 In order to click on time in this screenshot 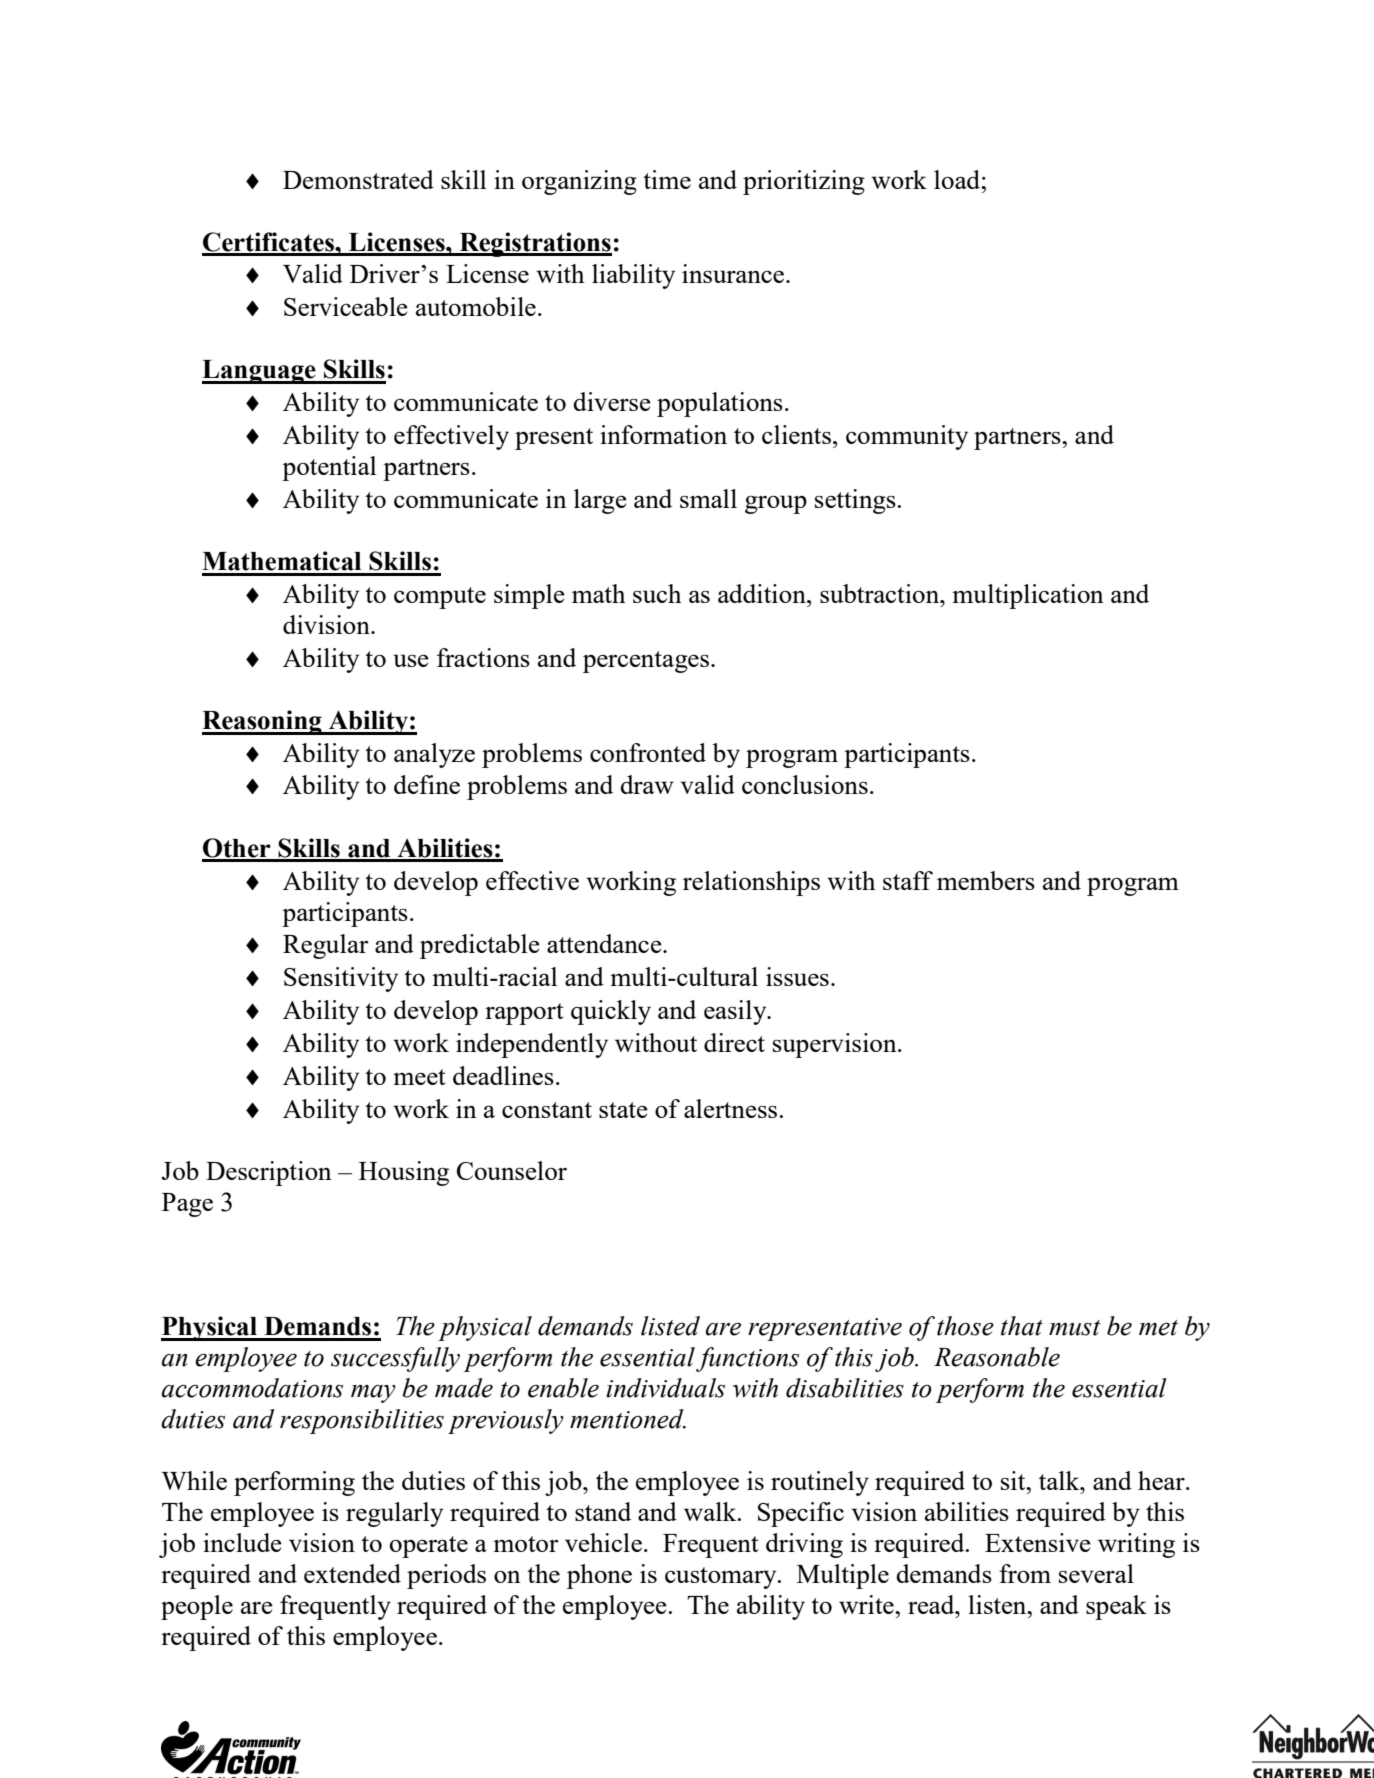, I will do `click(667, 179)`.
